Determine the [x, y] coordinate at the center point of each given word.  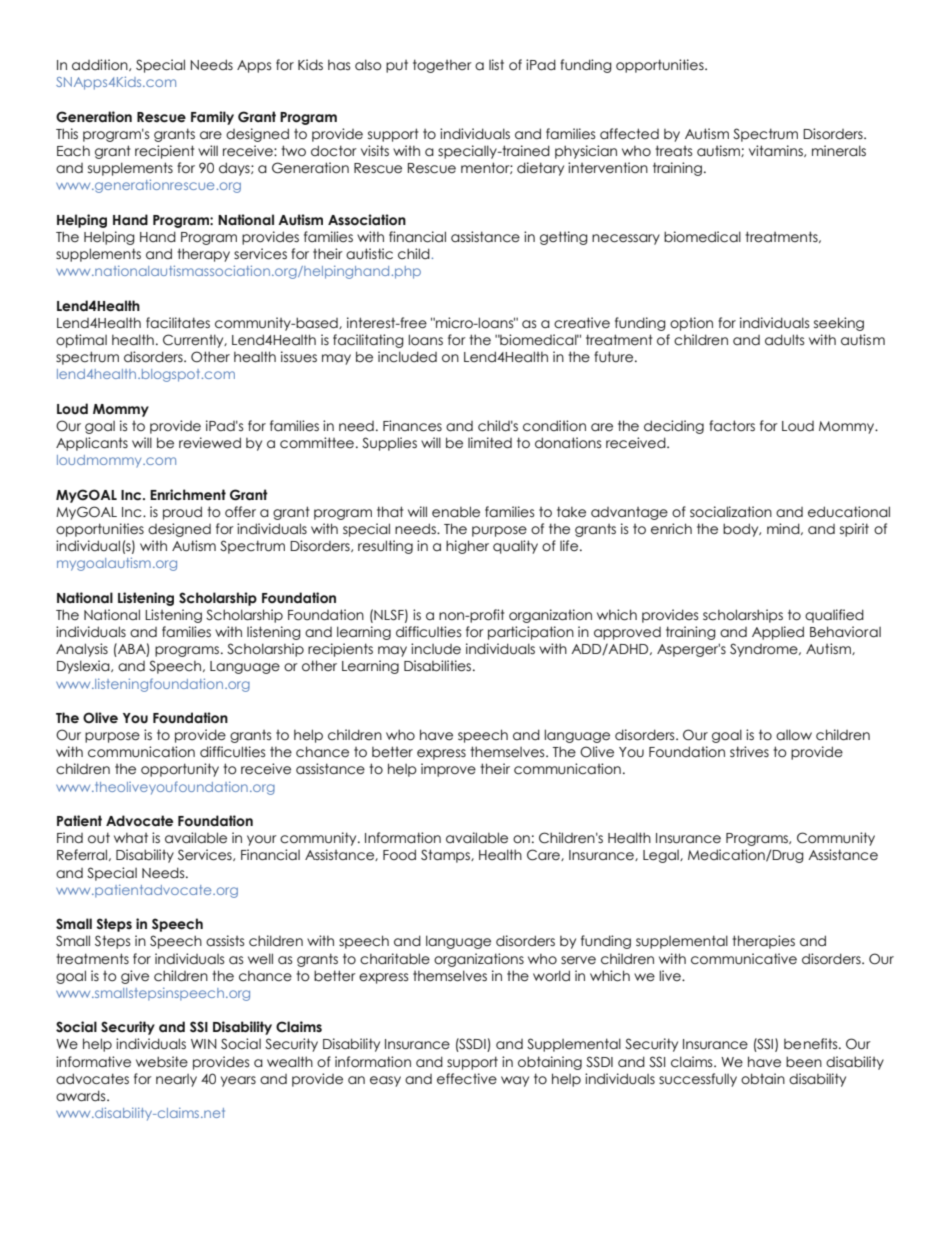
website [162, 1062]
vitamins [777, 151]
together [442, 66]
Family [212, 118]
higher [467, 547]
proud [182, 513]
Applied [778, 633]
